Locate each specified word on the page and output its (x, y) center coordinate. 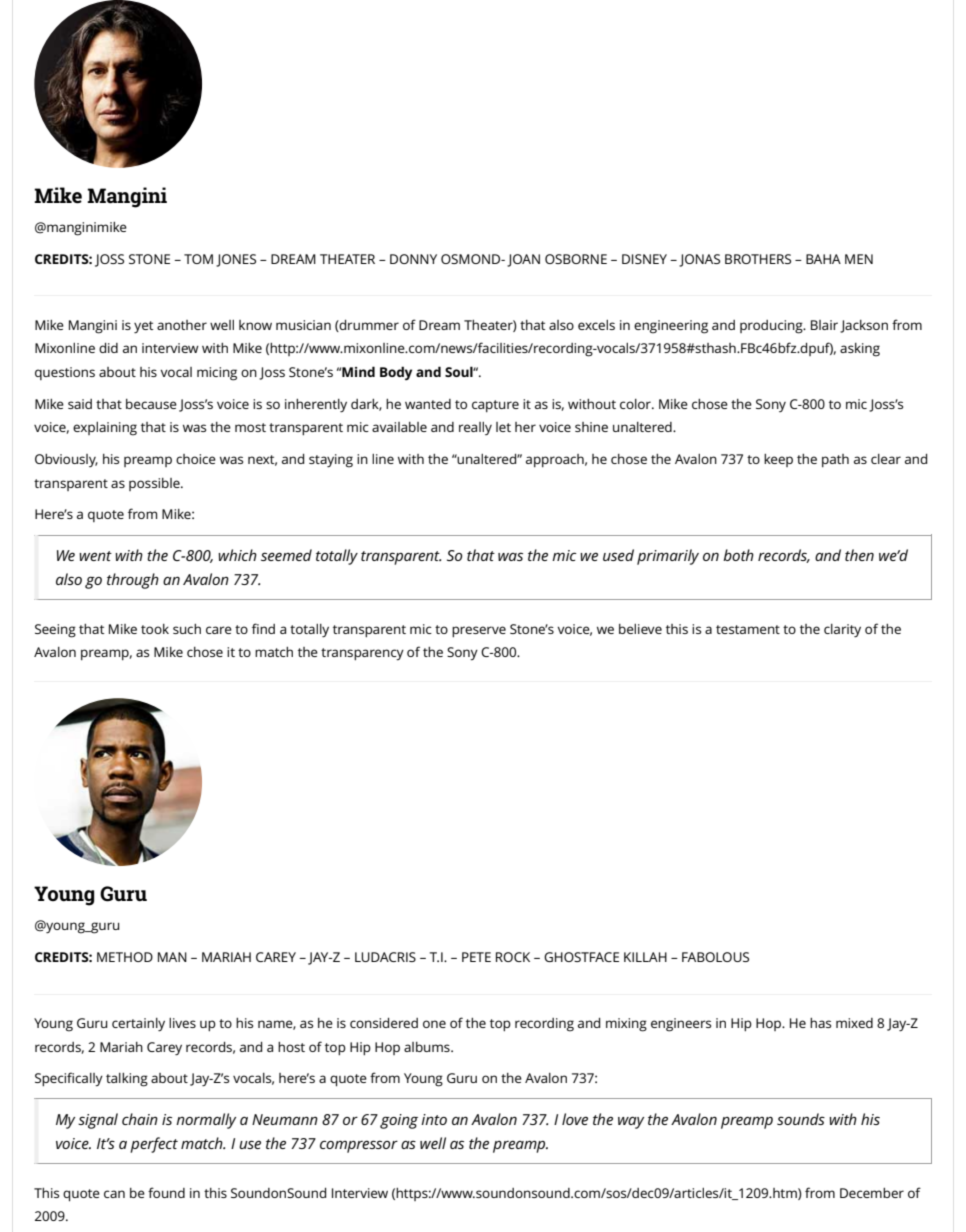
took (155, 629)
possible (155, 484)
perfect (154, 1145)
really (475, 428)
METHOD (125, 957)
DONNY (413, 259)
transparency (362, 654)
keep (778, 460)
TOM (198, 259)
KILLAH (645, 957)
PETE (476, 957)
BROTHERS (758, 259)
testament (748, 629)
